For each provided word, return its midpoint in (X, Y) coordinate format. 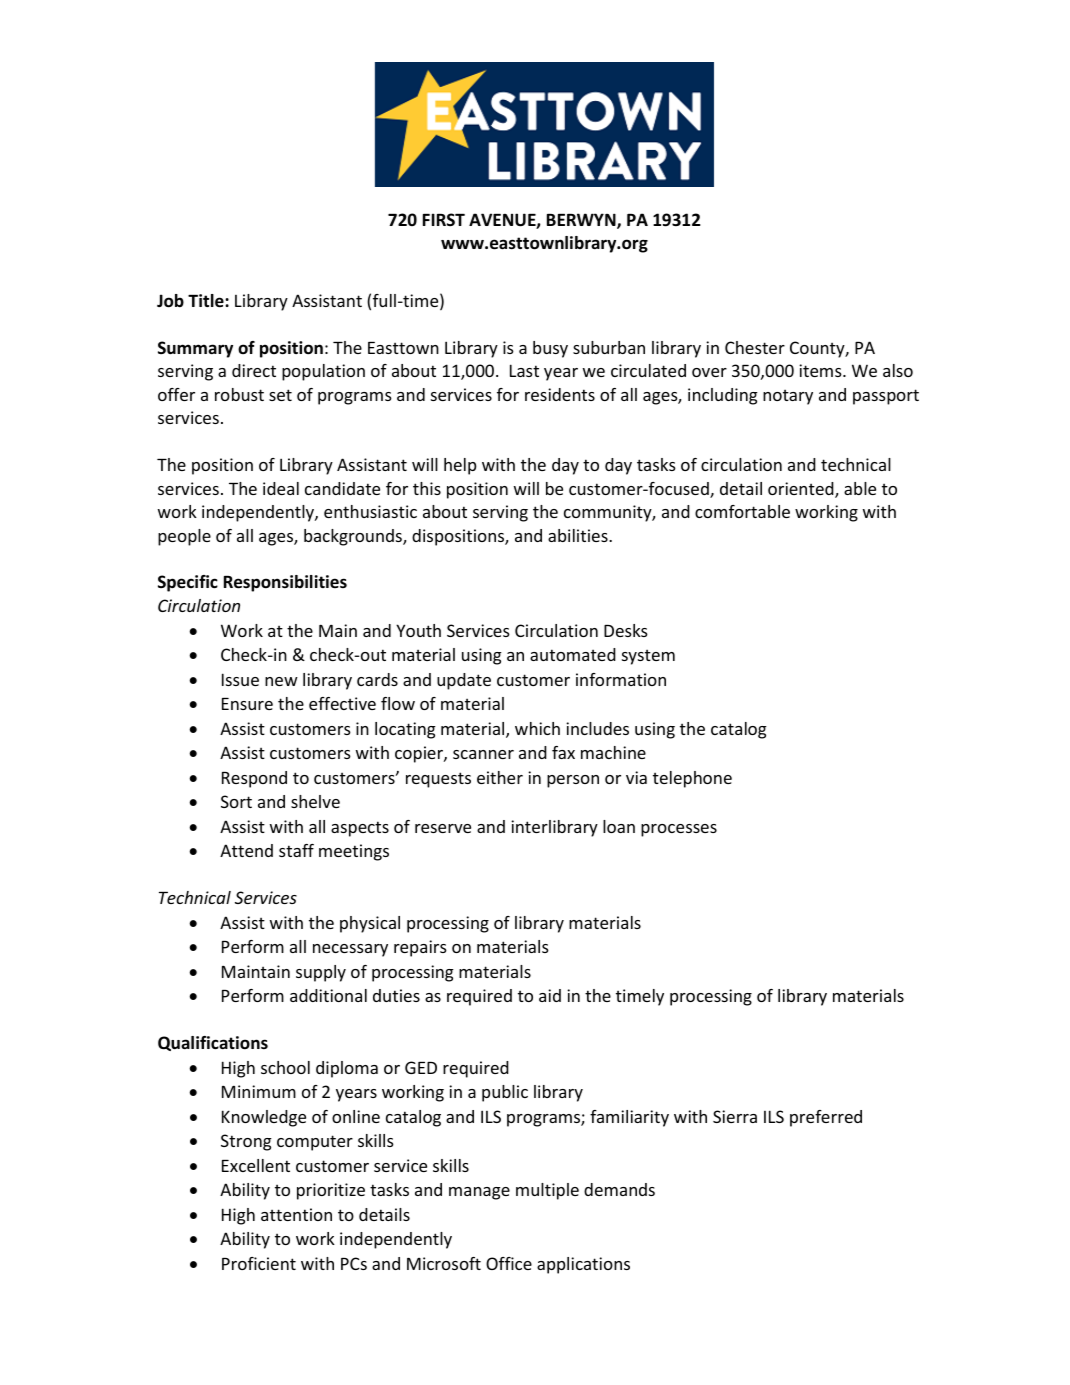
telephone (692, 779)
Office (509, 1263)
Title (207, 301)
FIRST (444, 219)
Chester (755, 347)
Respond (254, 779)
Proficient (259, 1263)
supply (321, 973)
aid (550, 995)
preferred (826, 1118)
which (537, 728)
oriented (802, 490)
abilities (579, 535)
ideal (281, 488)
